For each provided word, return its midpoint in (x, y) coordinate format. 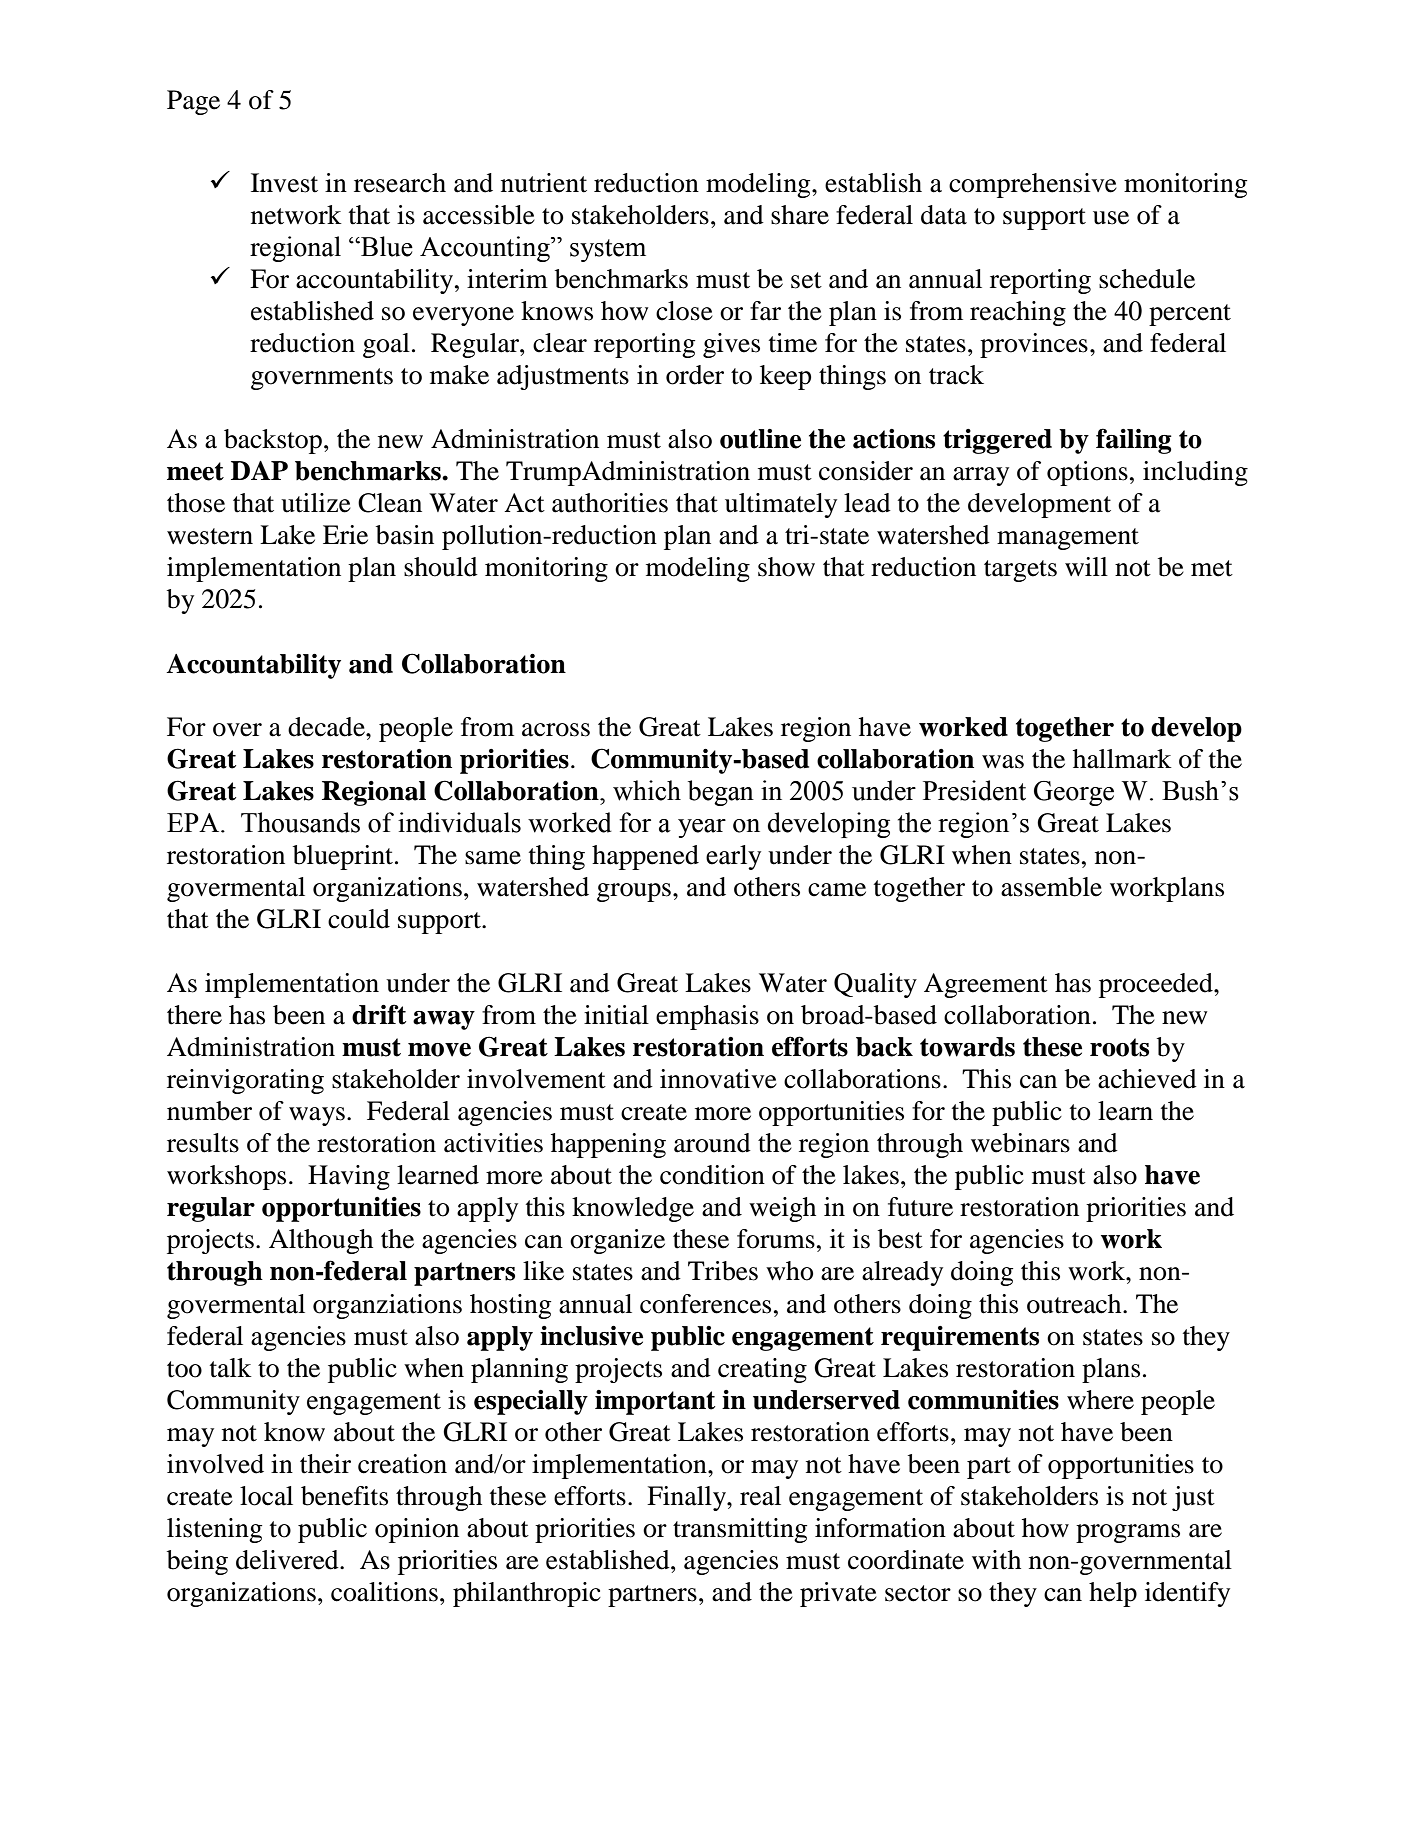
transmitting (740, 1530)
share (800, 215)
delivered (288, 1560)
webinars (1020, 1143)
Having (349, 1177)
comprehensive (1033, 185)
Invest (284, 183)
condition (712, 1175)
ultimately (781, 505)
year (702, 828)
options (1087, 473)
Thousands (300, 822)
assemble (1051, 887)
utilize (316, 503)
